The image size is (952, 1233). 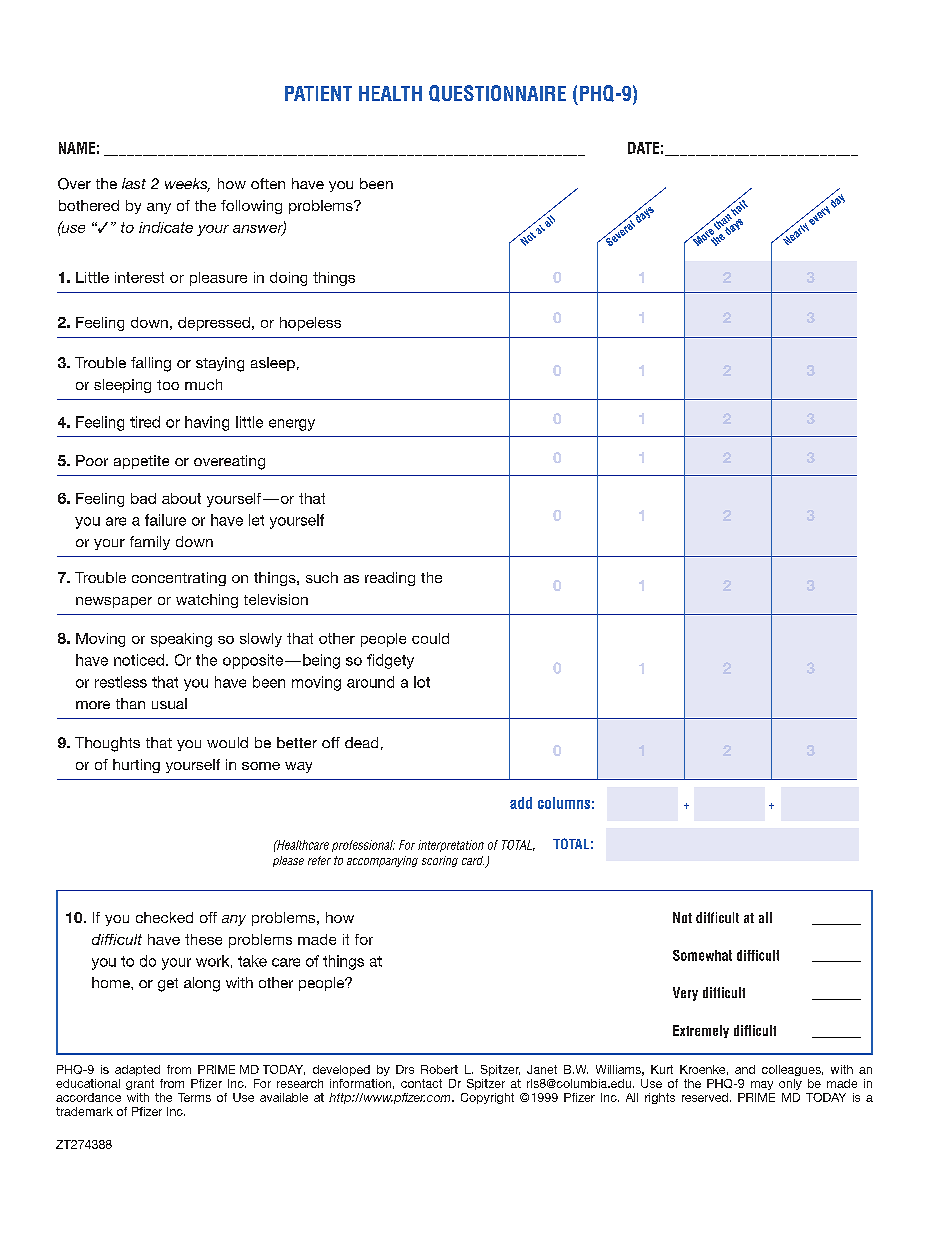 I want to click on PATIENT, so click(x=318, y=93).
